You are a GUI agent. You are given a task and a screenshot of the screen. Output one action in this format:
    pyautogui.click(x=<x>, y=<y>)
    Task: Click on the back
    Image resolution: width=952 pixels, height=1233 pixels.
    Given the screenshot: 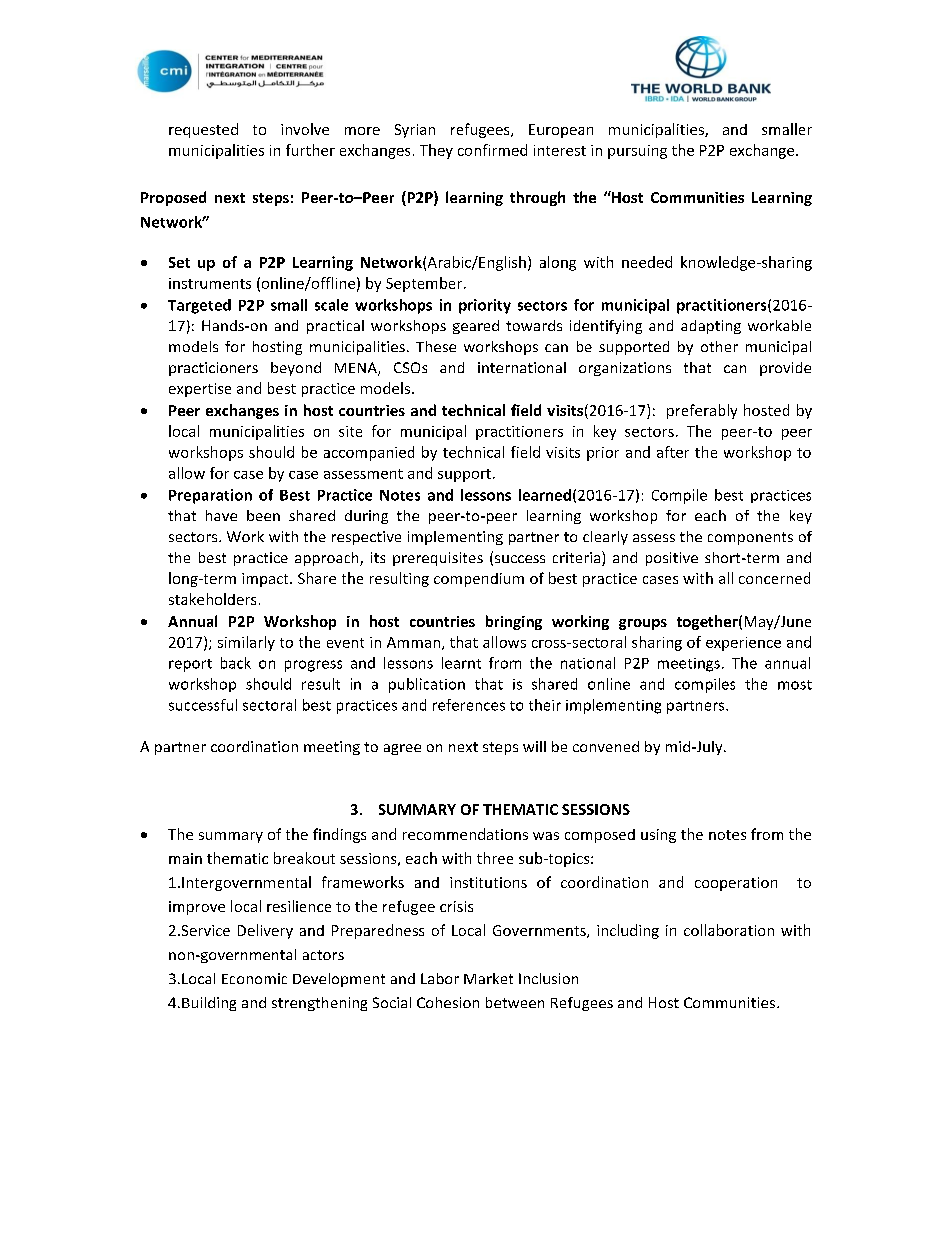 What is the action you would take?
    pyautogui.click(x=236, y=663)
